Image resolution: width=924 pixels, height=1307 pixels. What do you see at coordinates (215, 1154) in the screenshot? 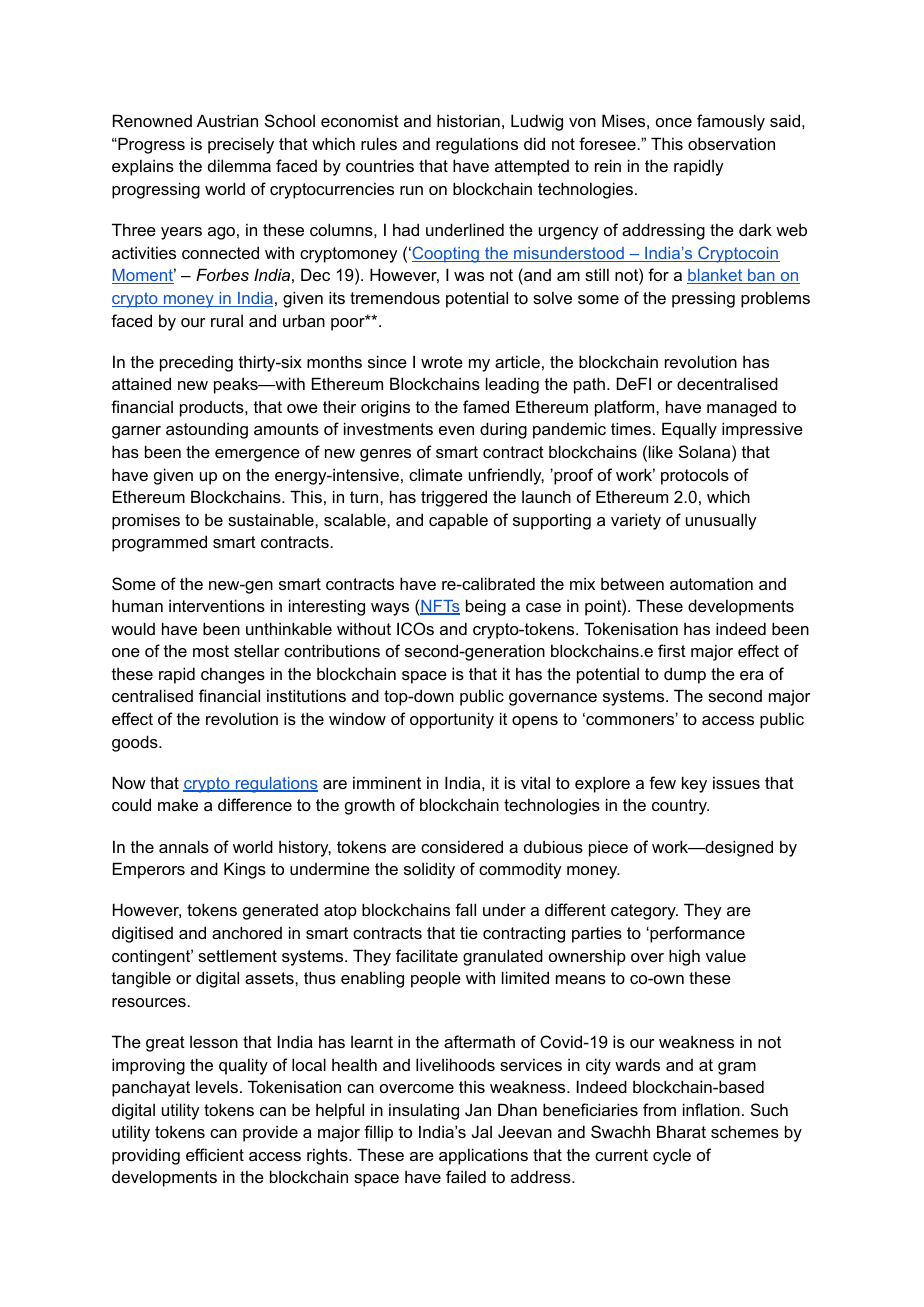
I see `efficient` at bounding box center [215, 1154].
